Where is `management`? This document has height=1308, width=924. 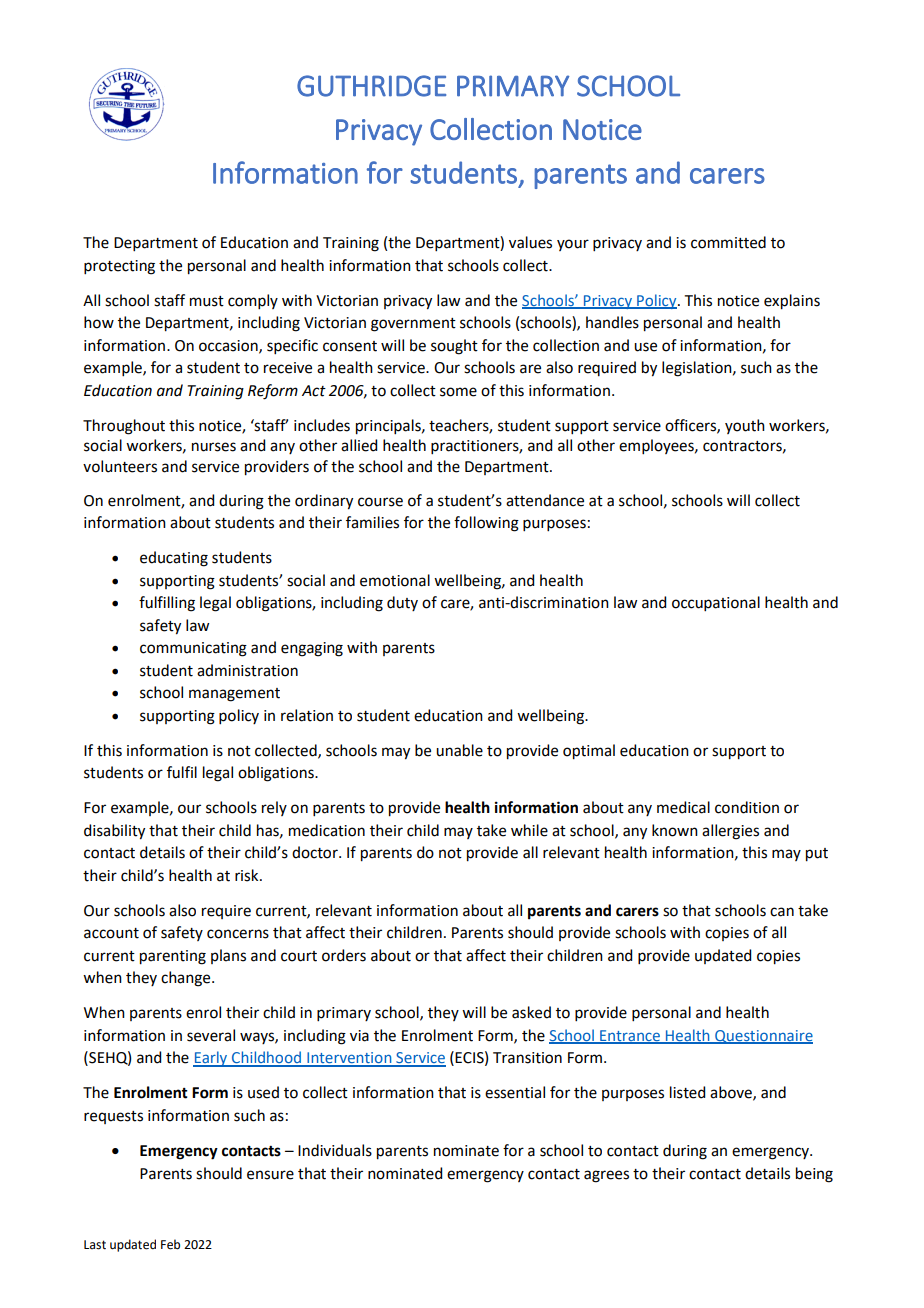 management is located at coordinates (234, 695).
